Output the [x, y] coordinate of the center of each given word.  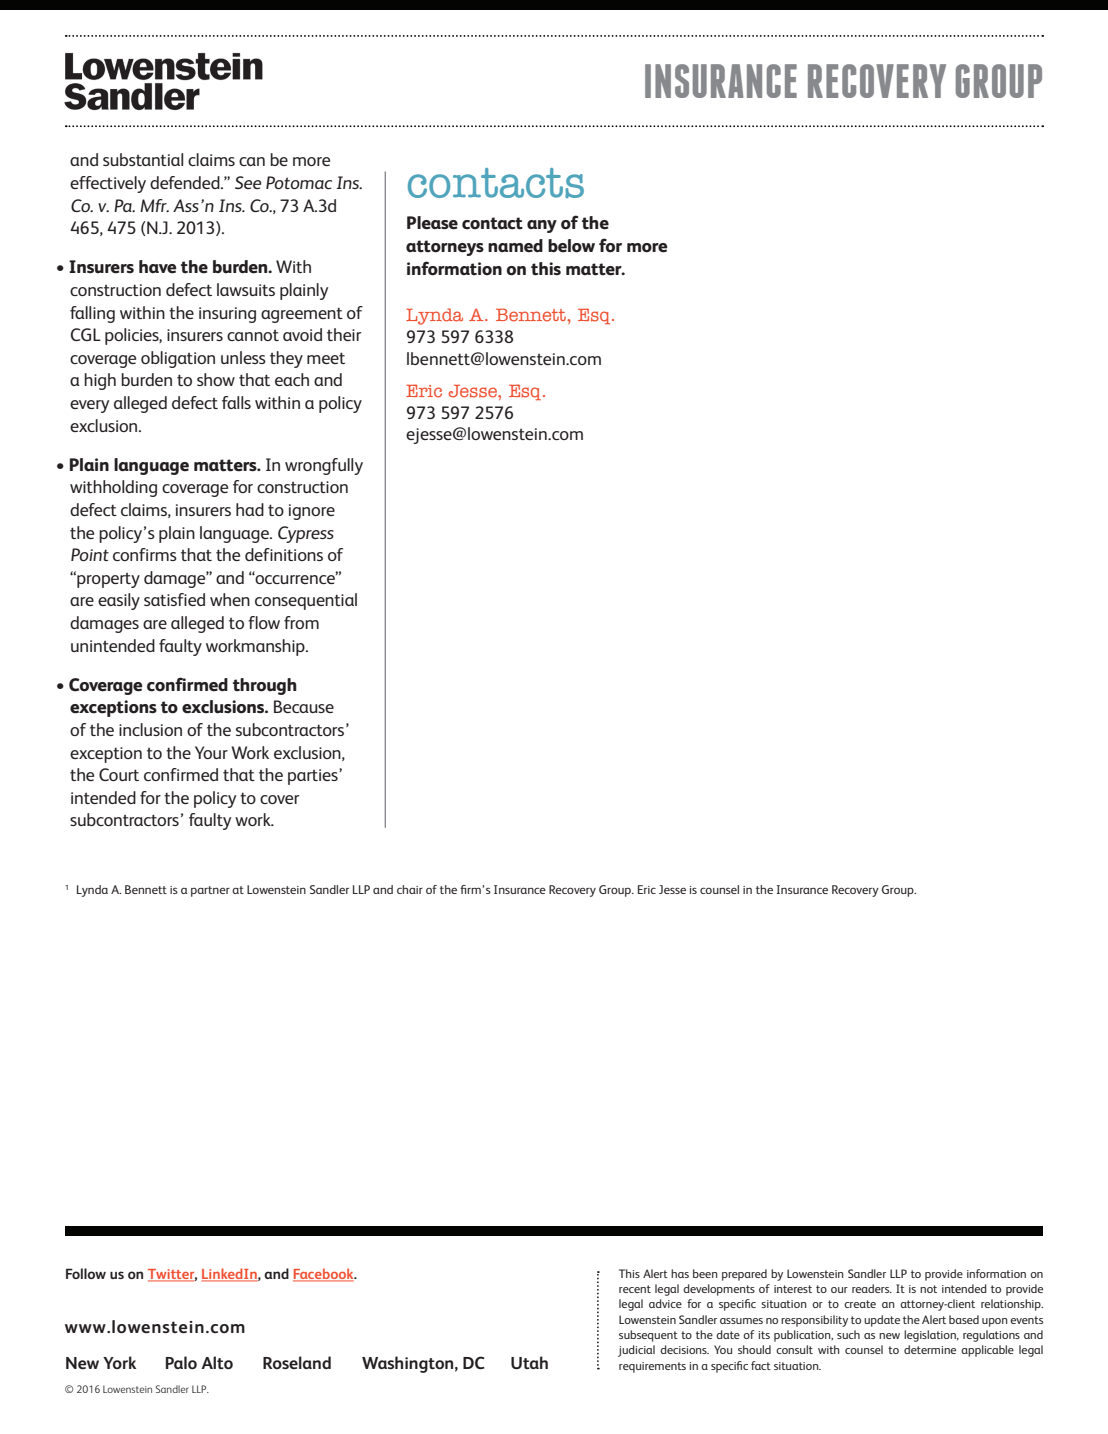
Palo [181, 1362]
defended [186, 182]
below [571, 246]
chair [410, 889]
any [542, 226]
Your [211, 752]
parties [314, 777]
